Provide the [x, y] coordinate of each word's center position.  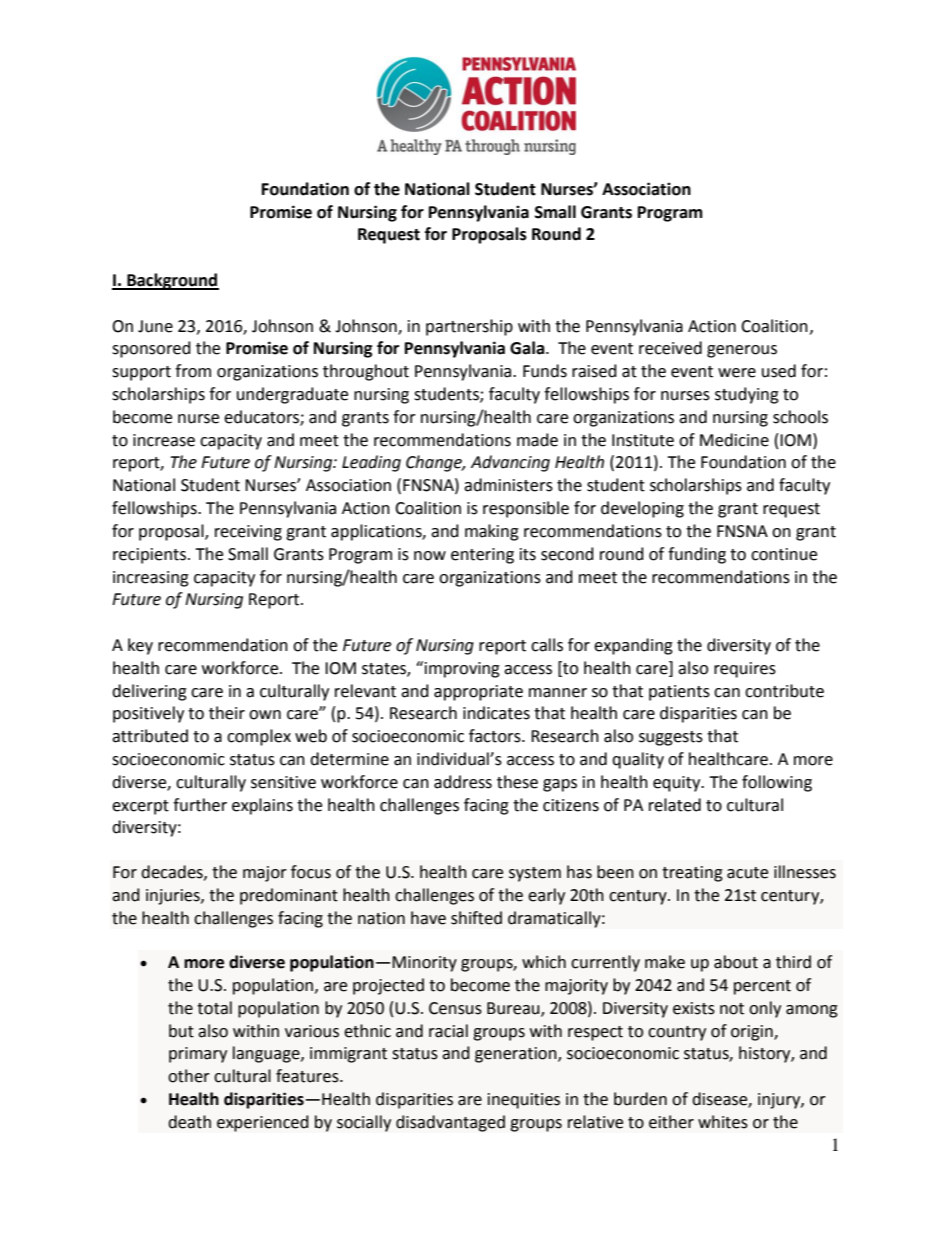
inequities [524, 1101]
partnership [469, 327]
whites [723, 1122]
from [193, 371]
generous [742, 351]
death [189, 1122]
